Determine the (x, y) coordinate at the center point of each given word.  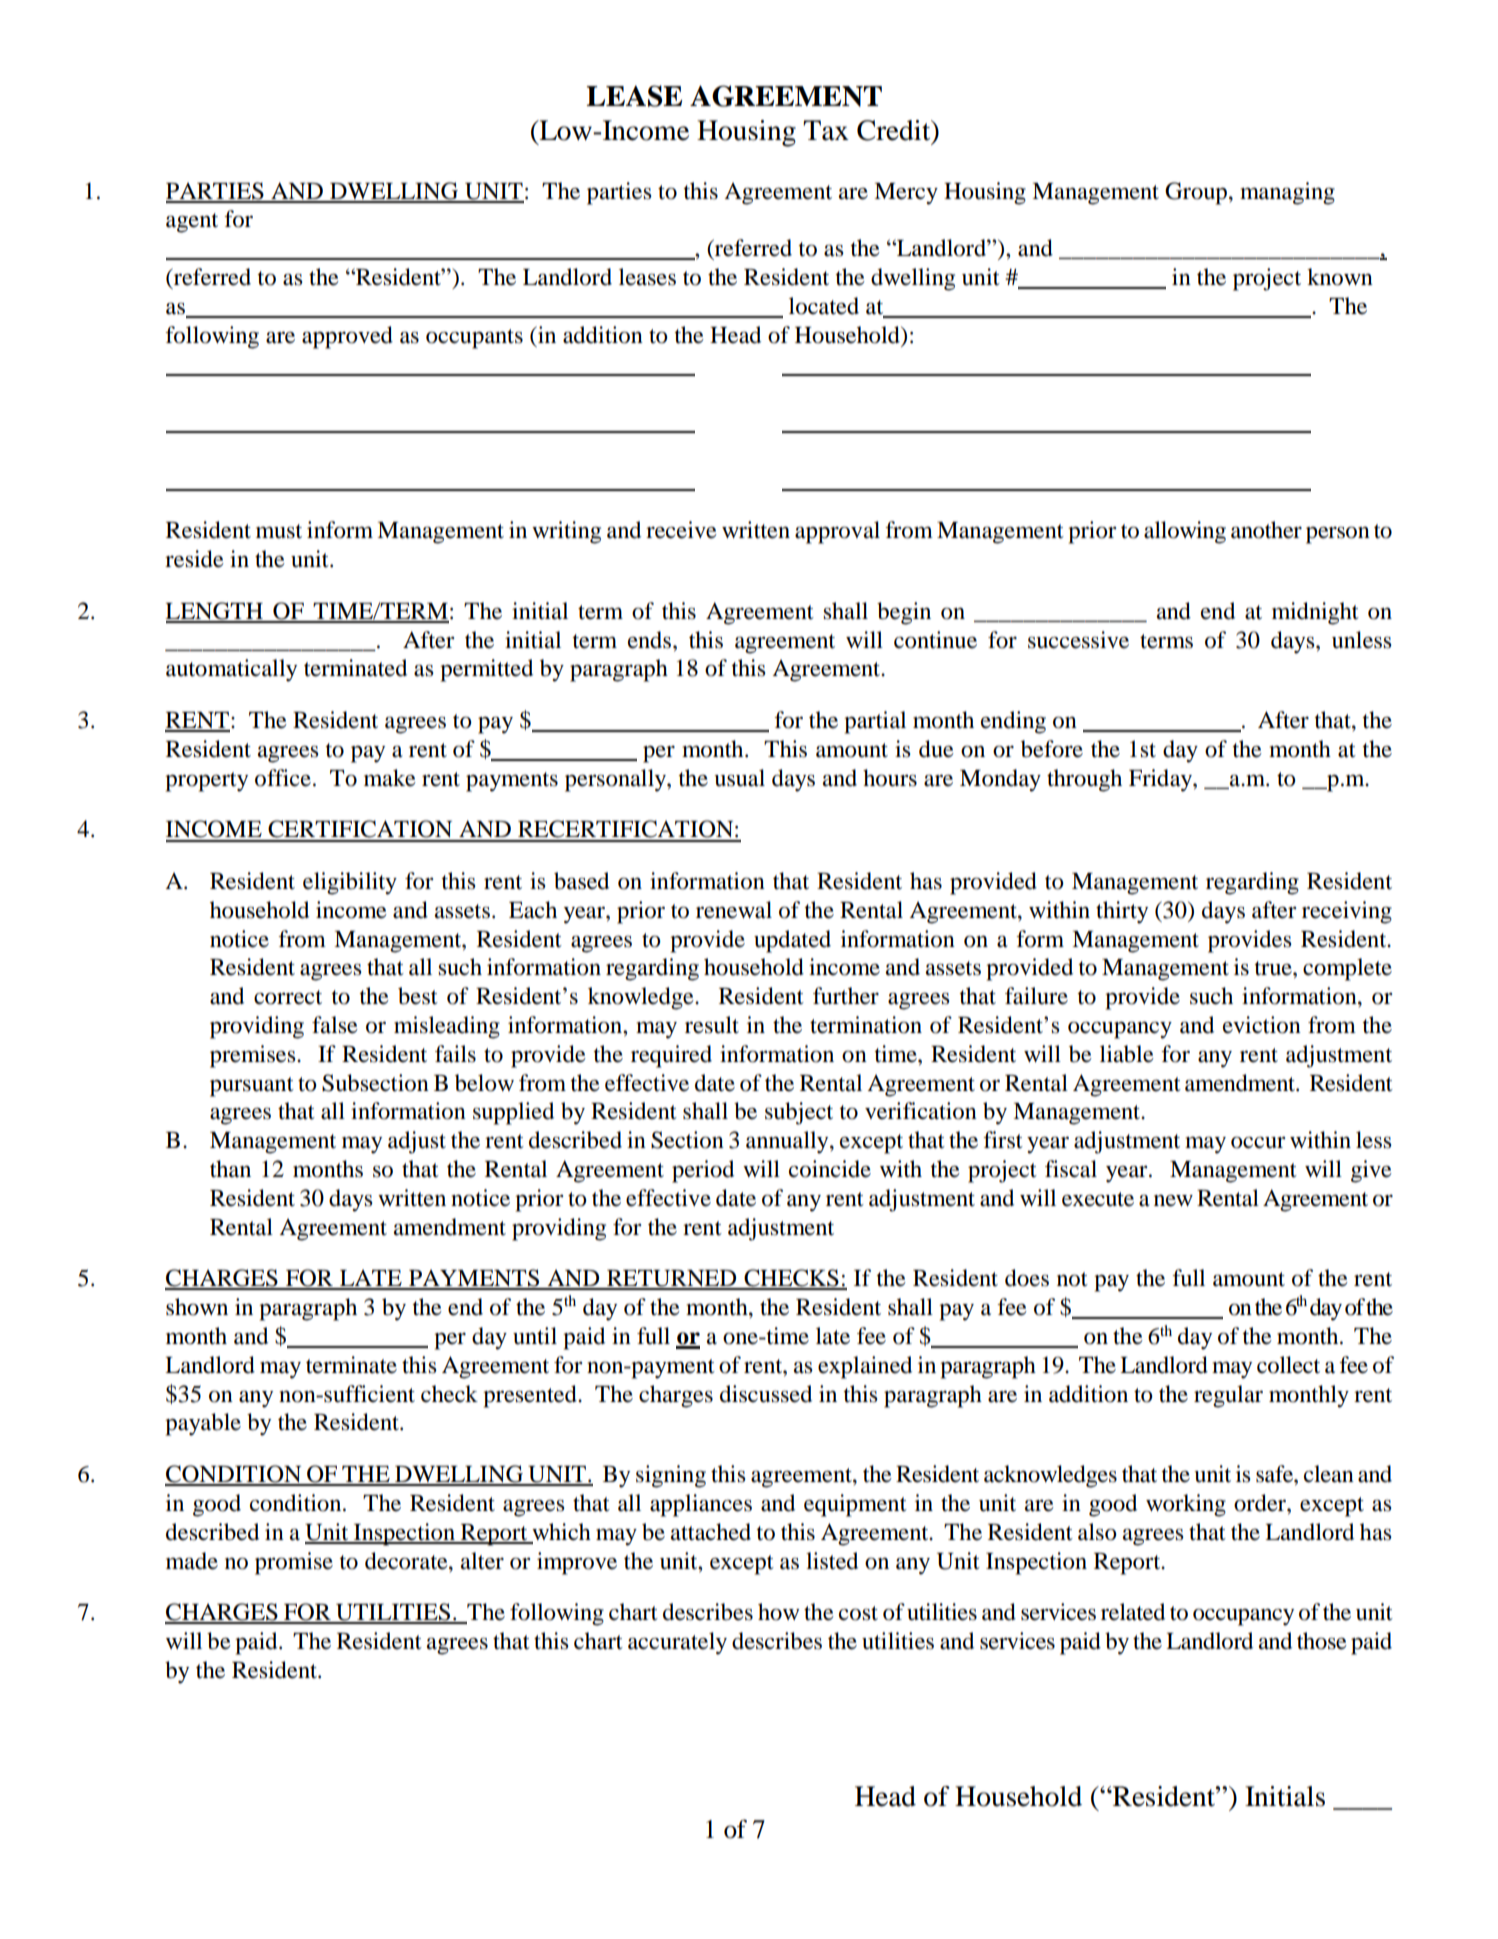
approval (837, 532)
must (279, 531)
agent (192, 223)
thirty (1122, 912)
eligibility (350, 883)
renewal (734, 910)
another (1266, 530)
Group (1196, 193)
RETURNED (672, 1279)
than (230, 1169)
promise (294, 1563)
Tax (826, 130)
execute (1098, 1199)
